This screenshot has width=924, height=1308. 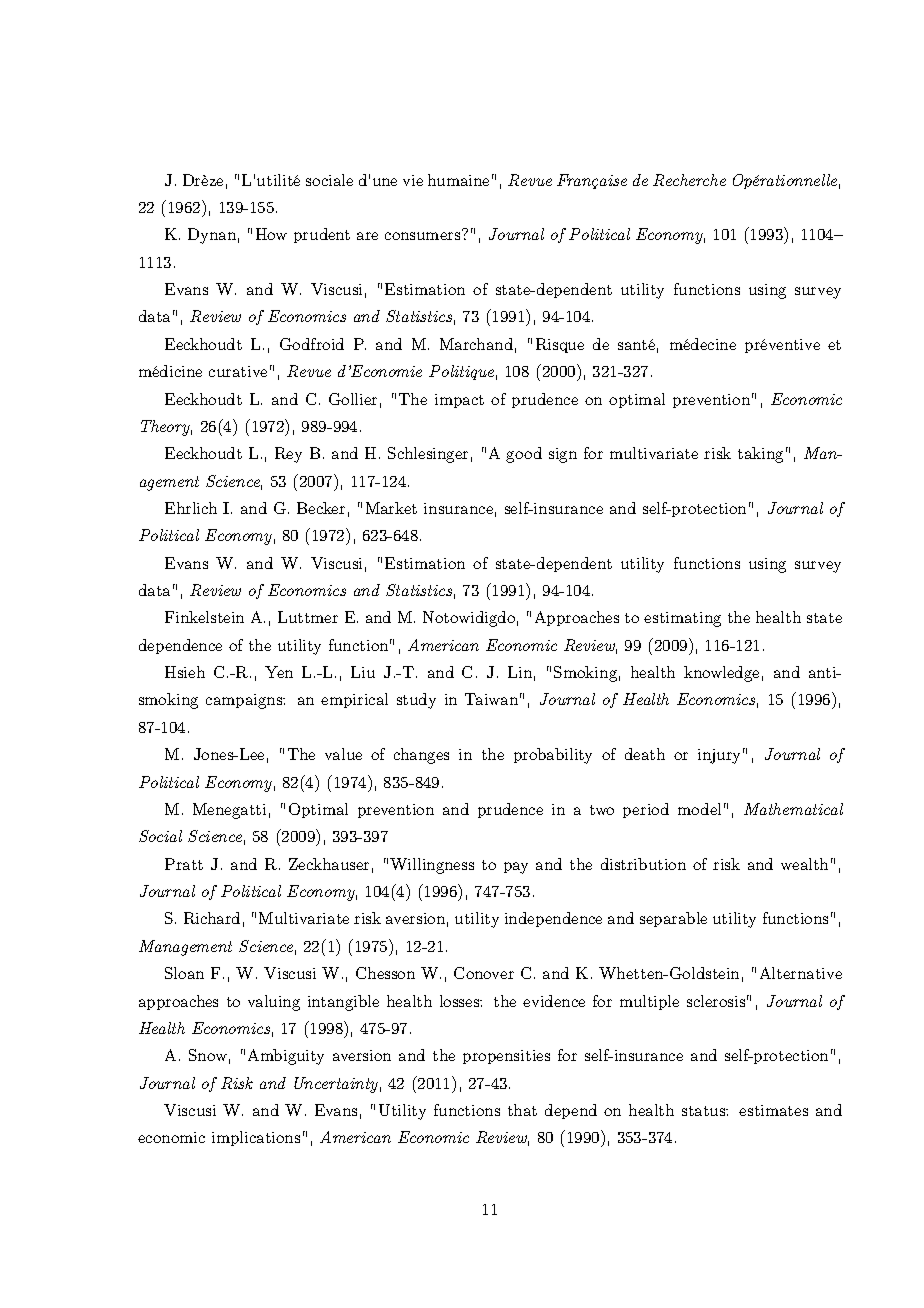 I want to click on model, so click(x=699, y=809).
